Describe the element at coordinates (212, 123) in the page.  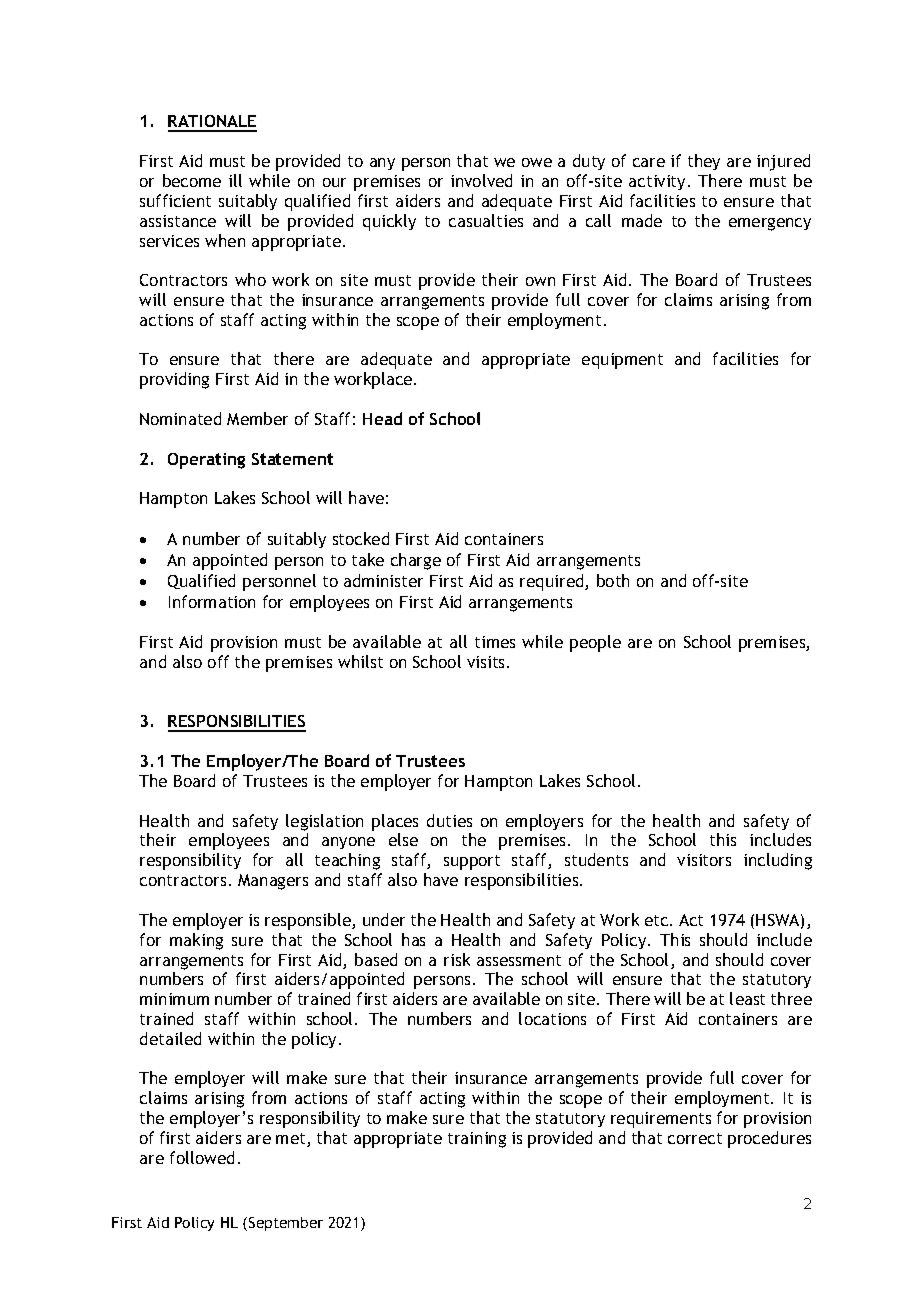
I see `RATIONALE` at that location.
